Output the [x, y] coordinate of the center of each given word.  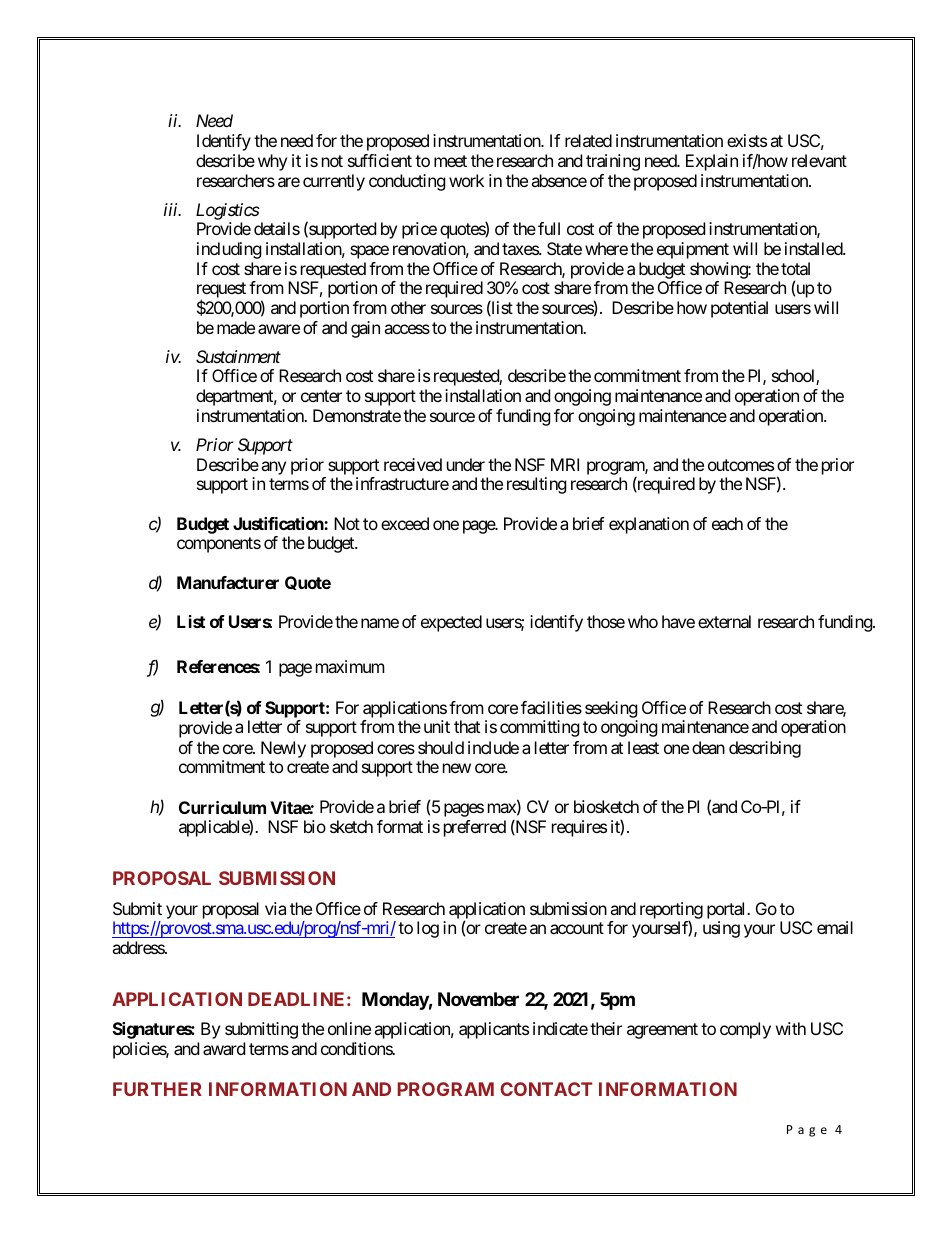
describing [765, 749]
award [224, 1048]
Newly [283, 749]
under [466, 464]
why [272, 162]
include [493, 747]
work [466, 180]
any [273, 468]
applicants [494, 1030]
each [727, 523]
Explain [712, 162]
